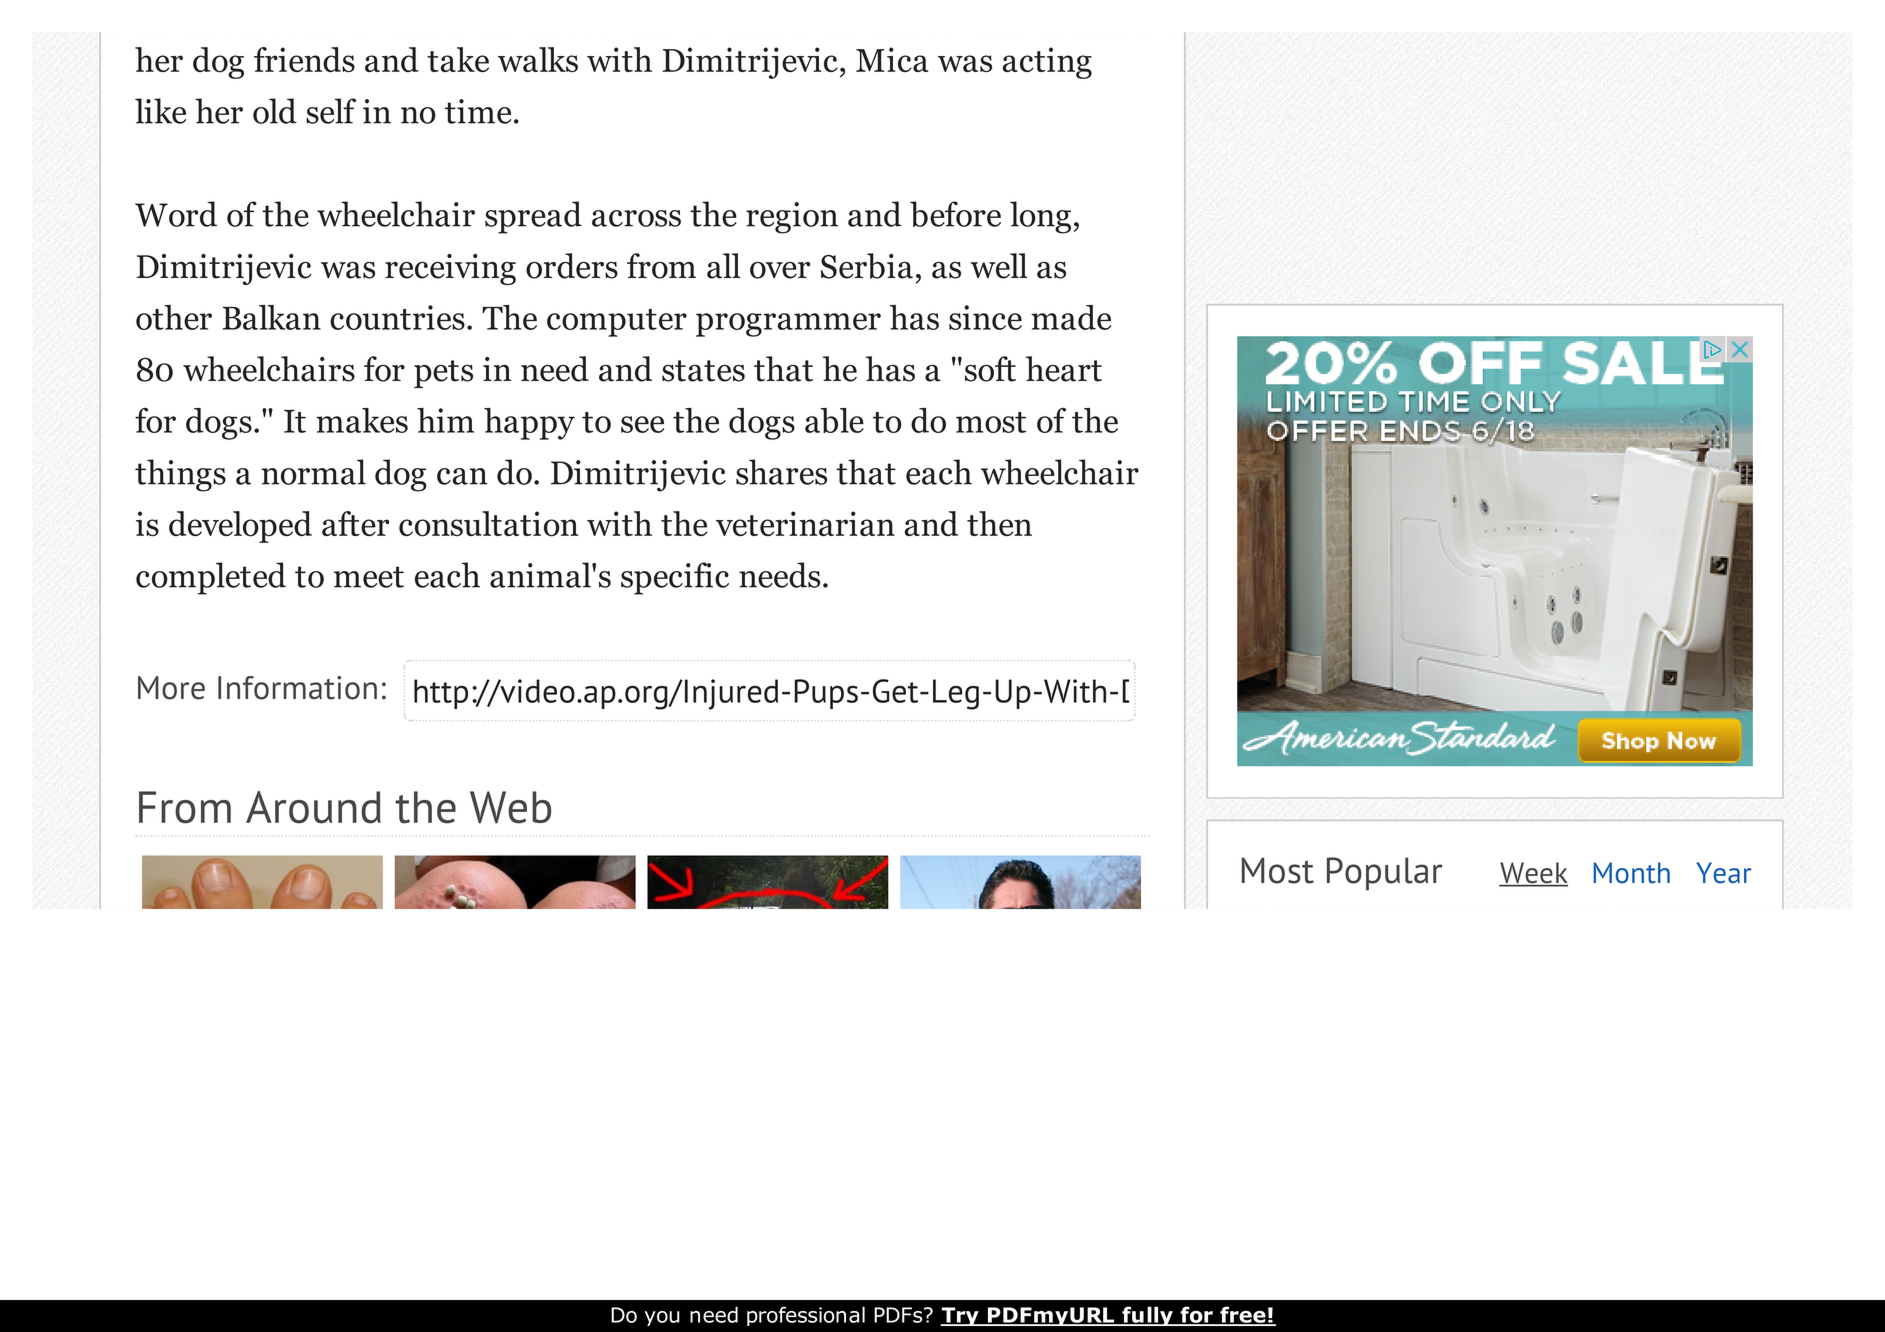  Describe the element at coordinates (331, 111) in the screenshot. I see `self` at that location.
